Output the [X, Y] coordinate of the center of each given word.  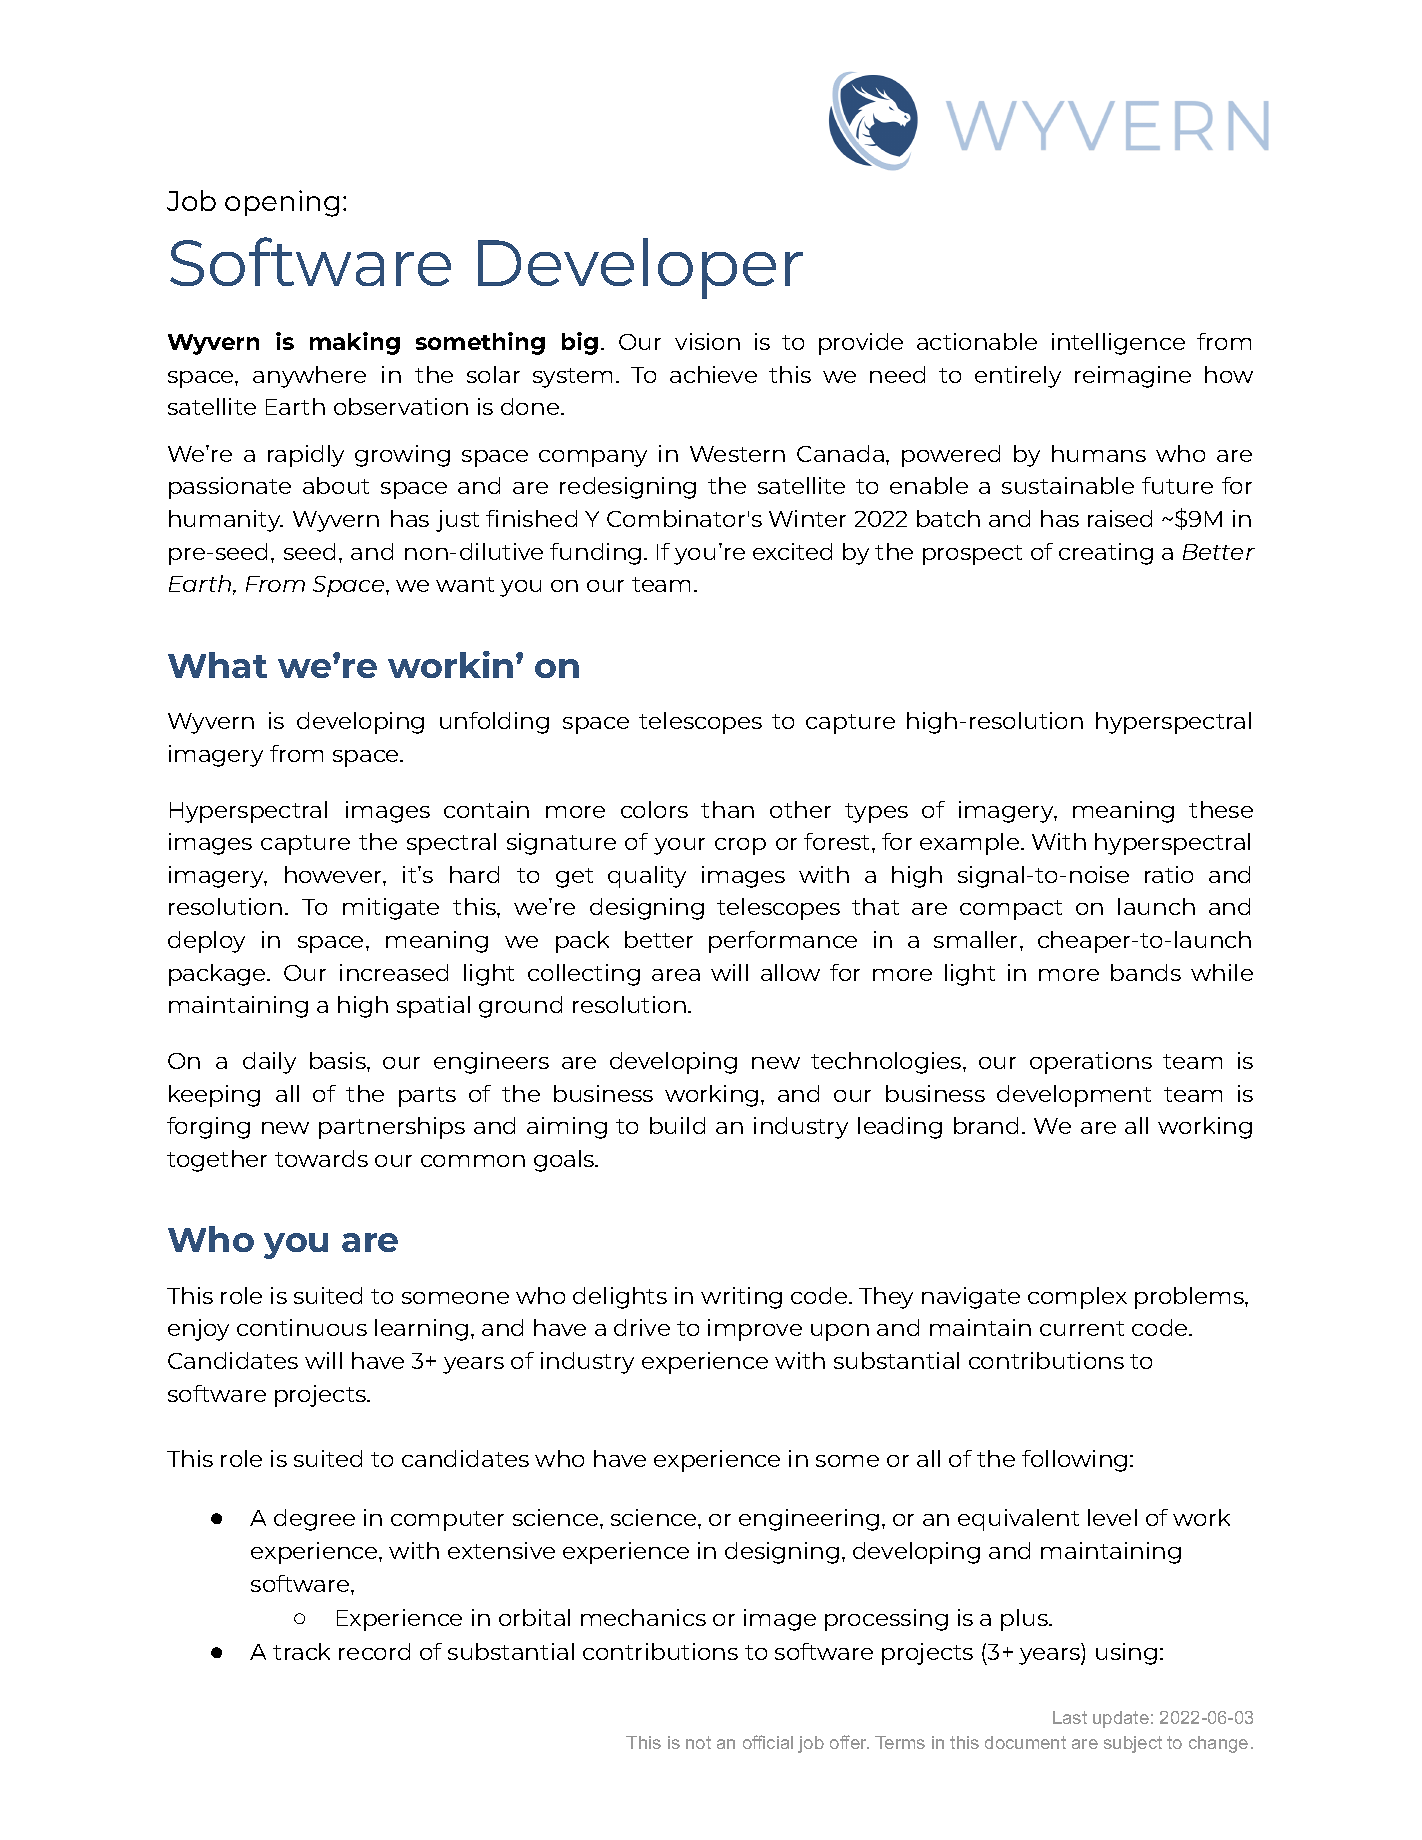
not [698, 1742]
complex [1077, 1298]
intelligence [1118, 344]
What [217, 665]
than [727, 809]
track [301, 1651]
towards [321, 1158]
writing [741, 1298]
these [1221, 809]
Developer [640, 268]
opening [282, 203]
